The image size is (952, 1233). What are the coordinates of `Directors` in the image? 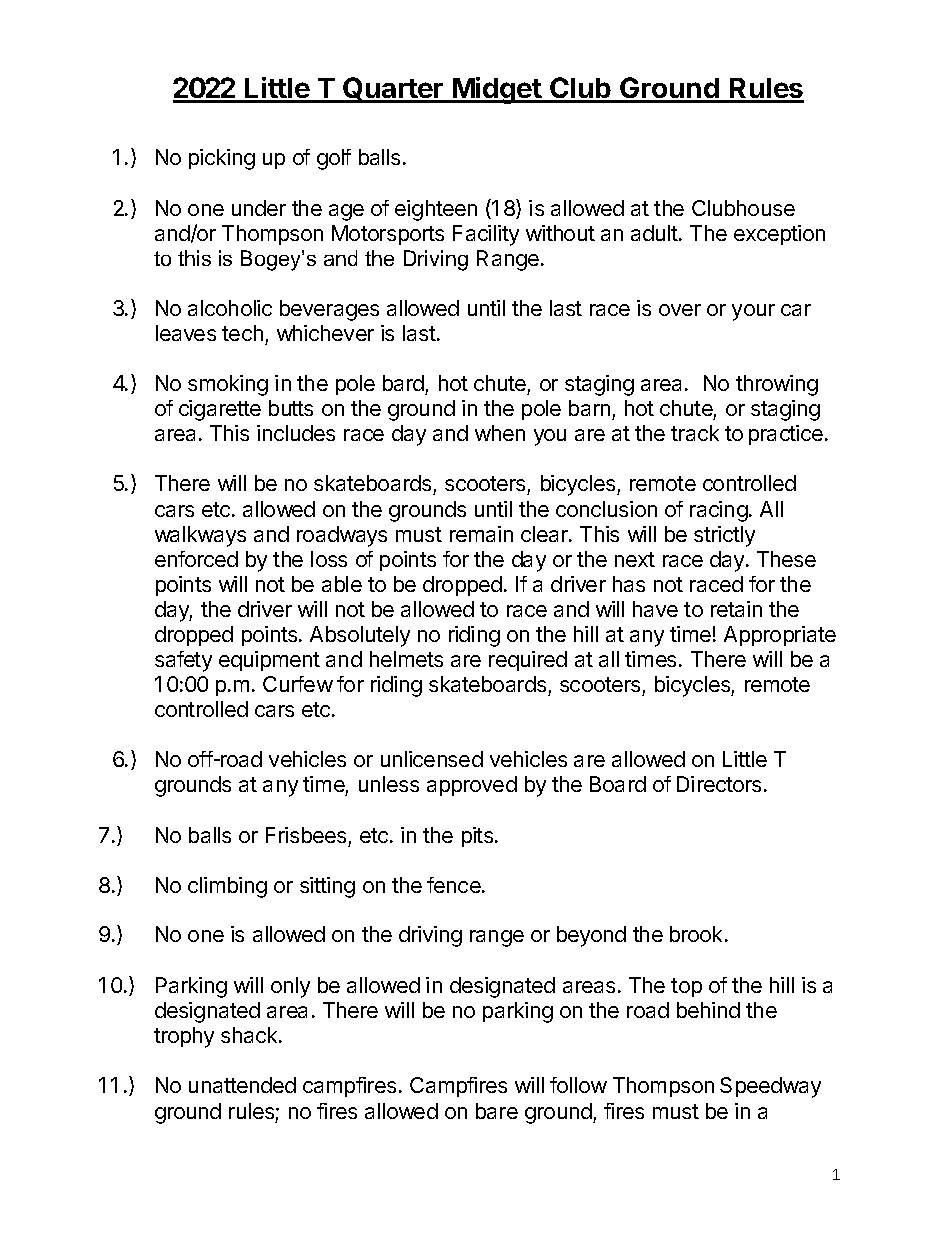 It's located at (719, 784).
